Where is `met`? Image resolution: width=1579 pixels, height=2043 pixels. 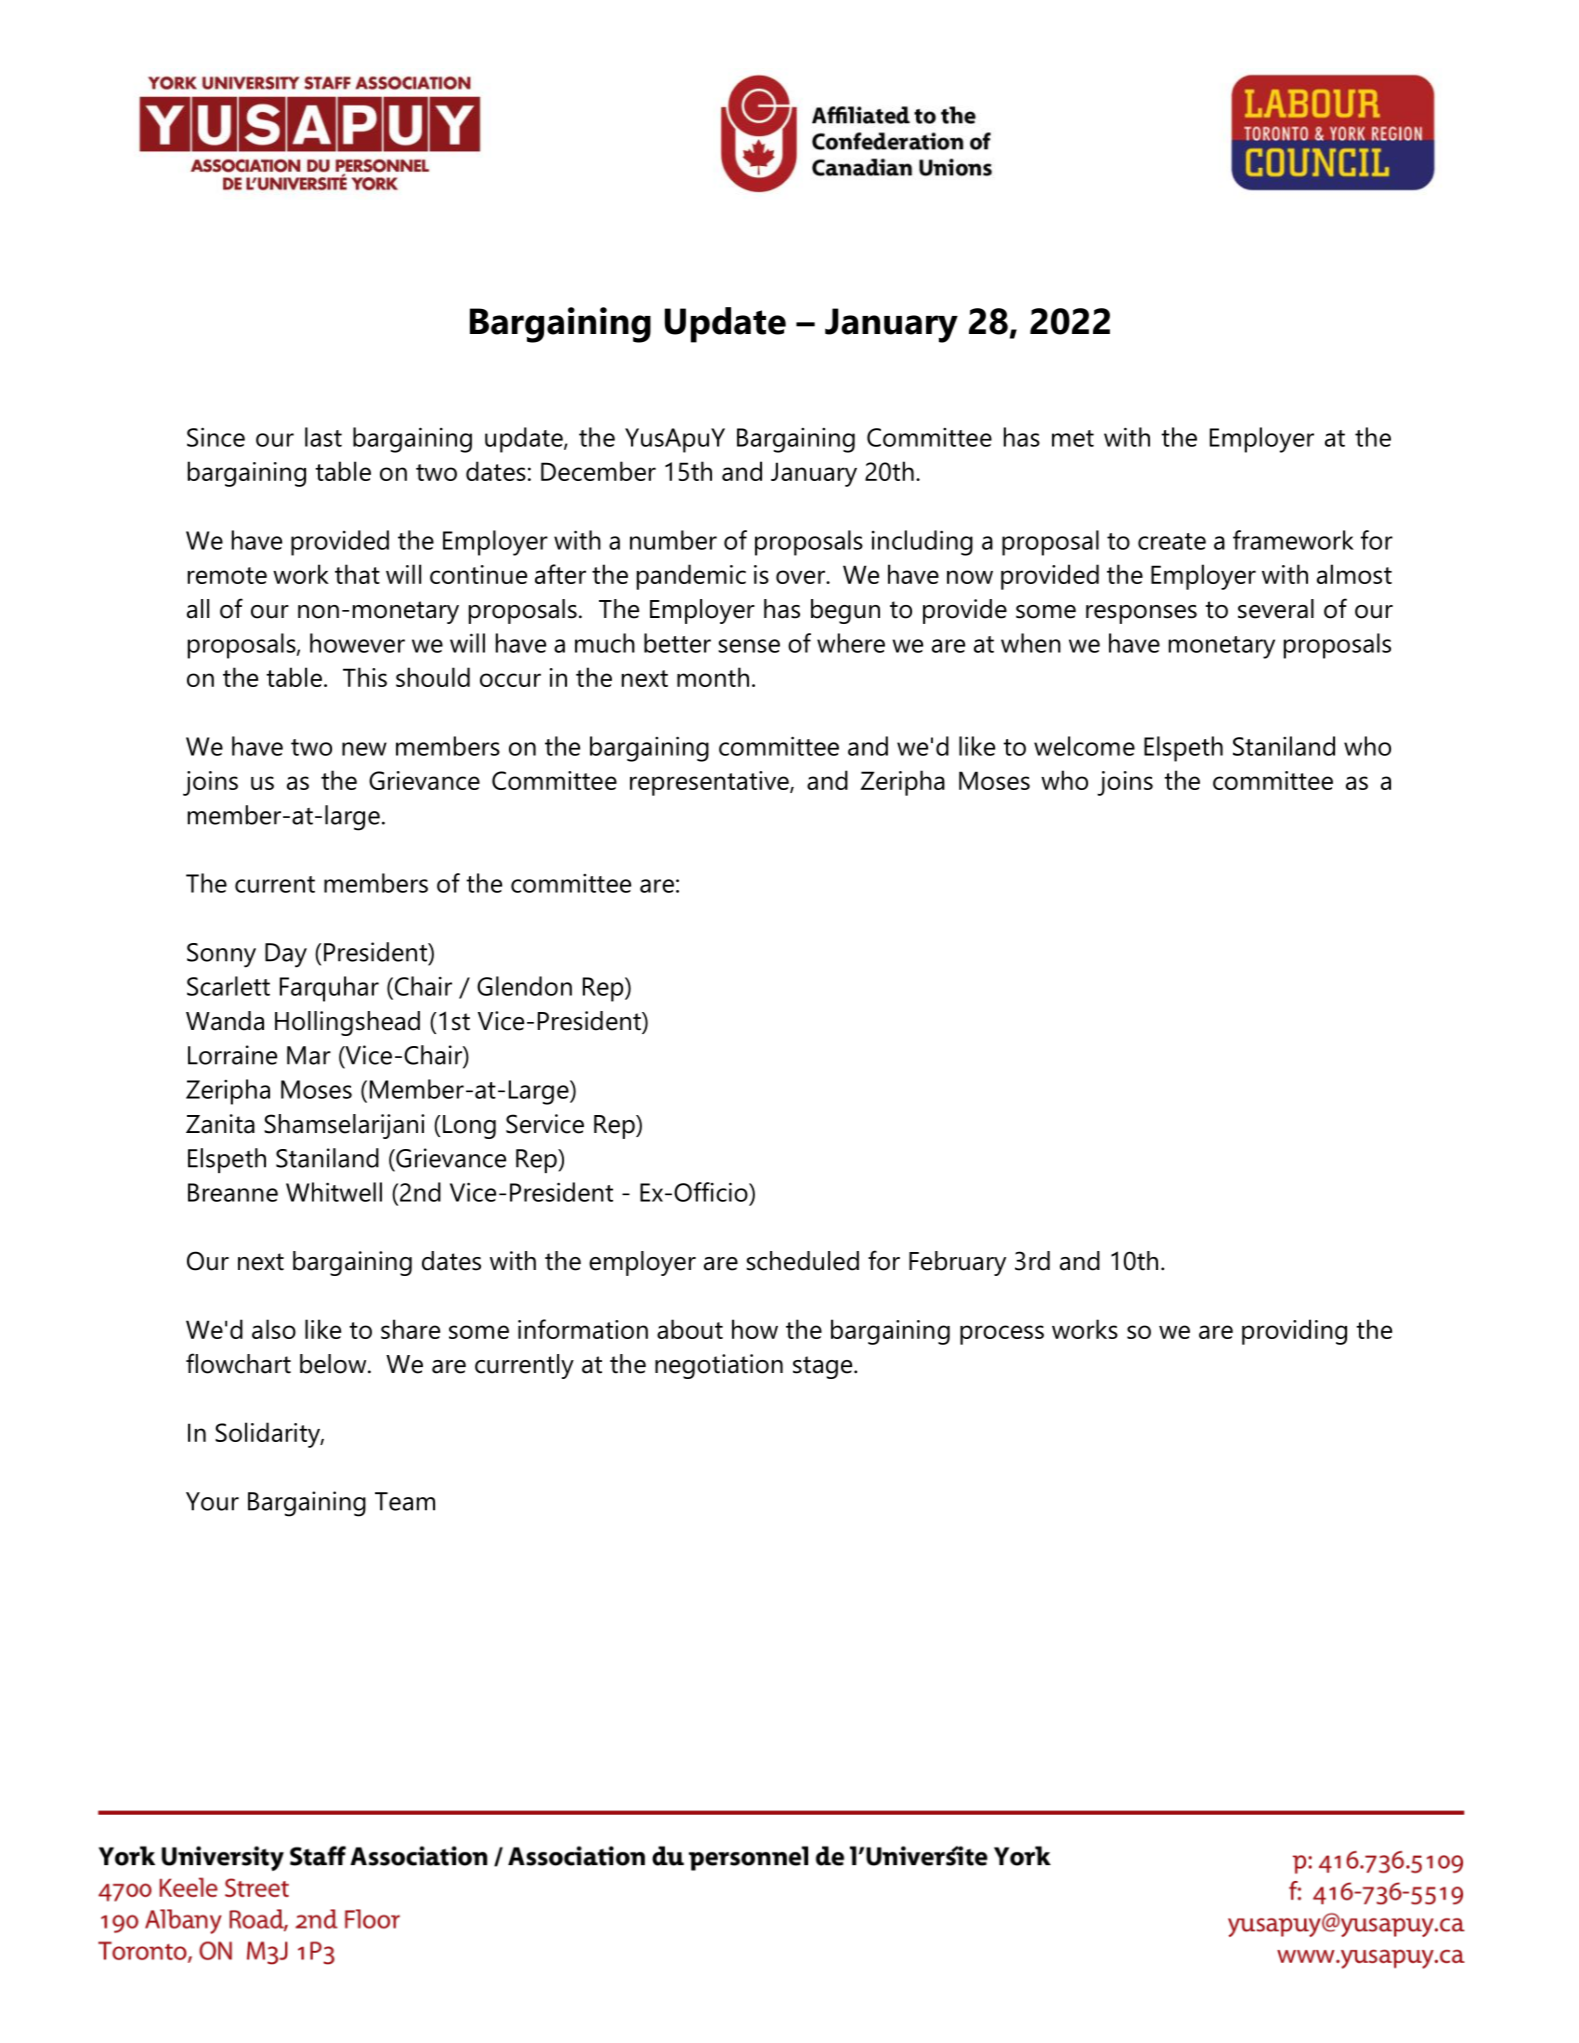 met is located at coordinates (1073, 438).
